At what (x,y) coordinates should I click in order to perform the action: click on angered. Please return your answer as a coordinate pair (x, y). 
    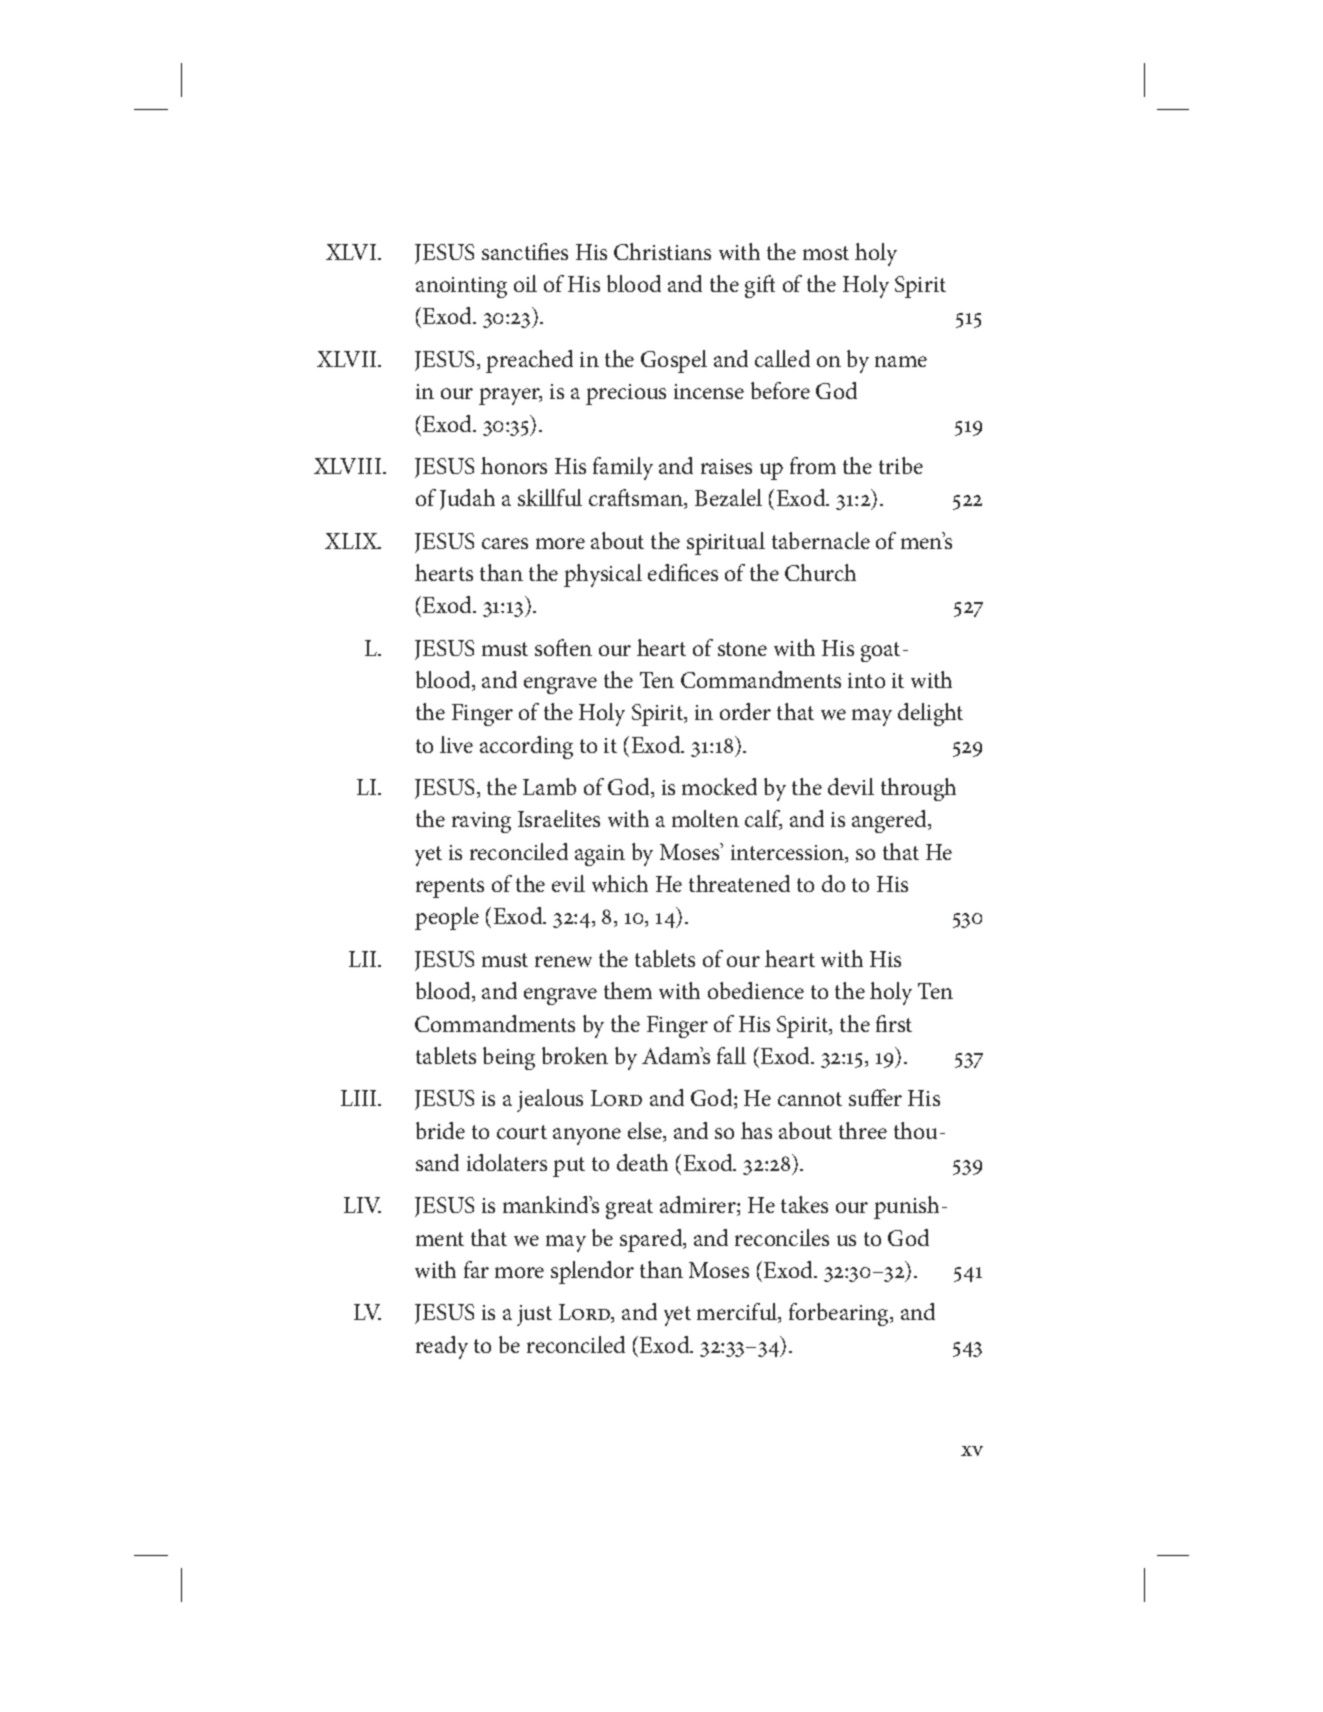
    Looking at the image, I should click on (891, 821).
